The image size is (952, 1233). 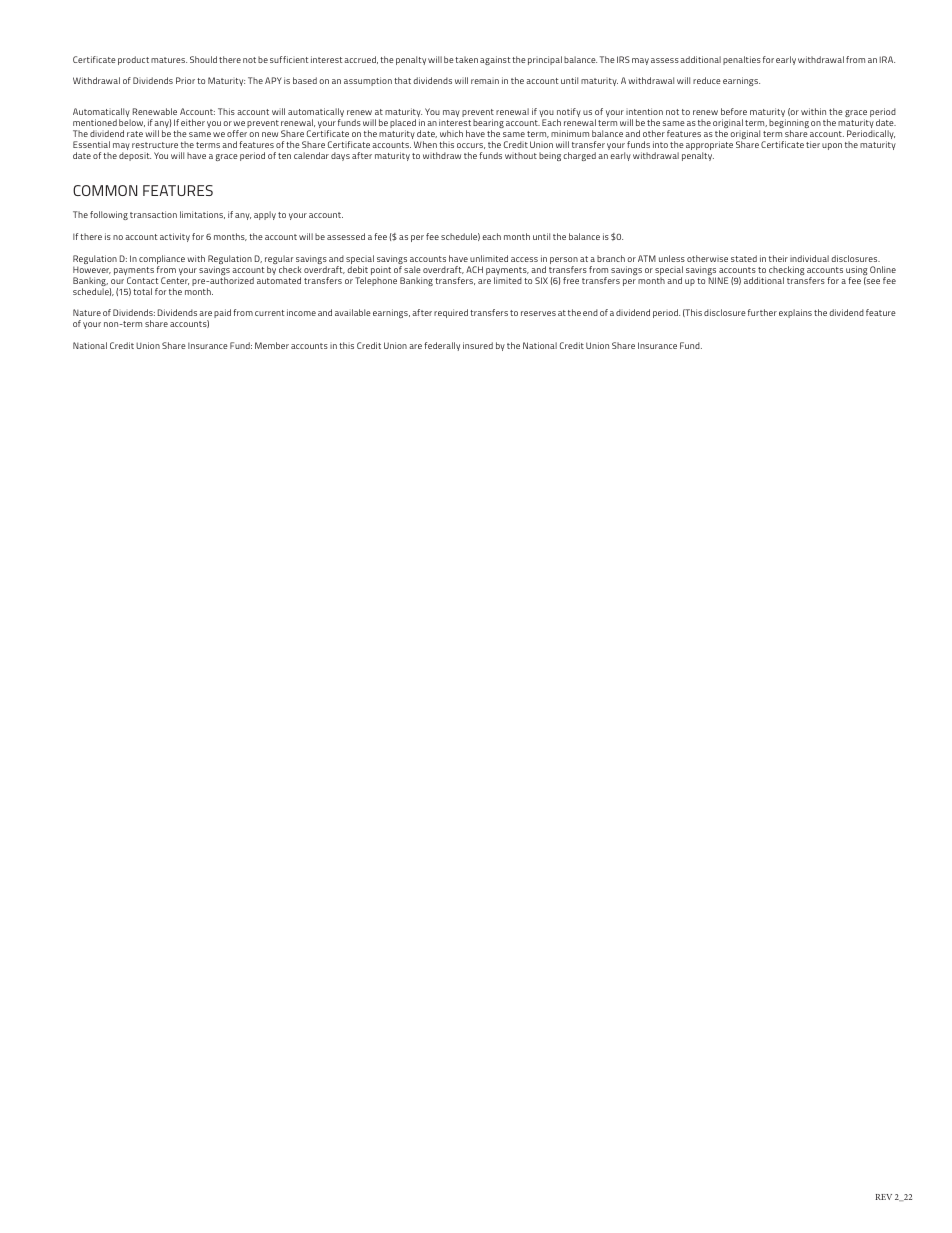 I want to click on activity, so click(x=175, y=237).
